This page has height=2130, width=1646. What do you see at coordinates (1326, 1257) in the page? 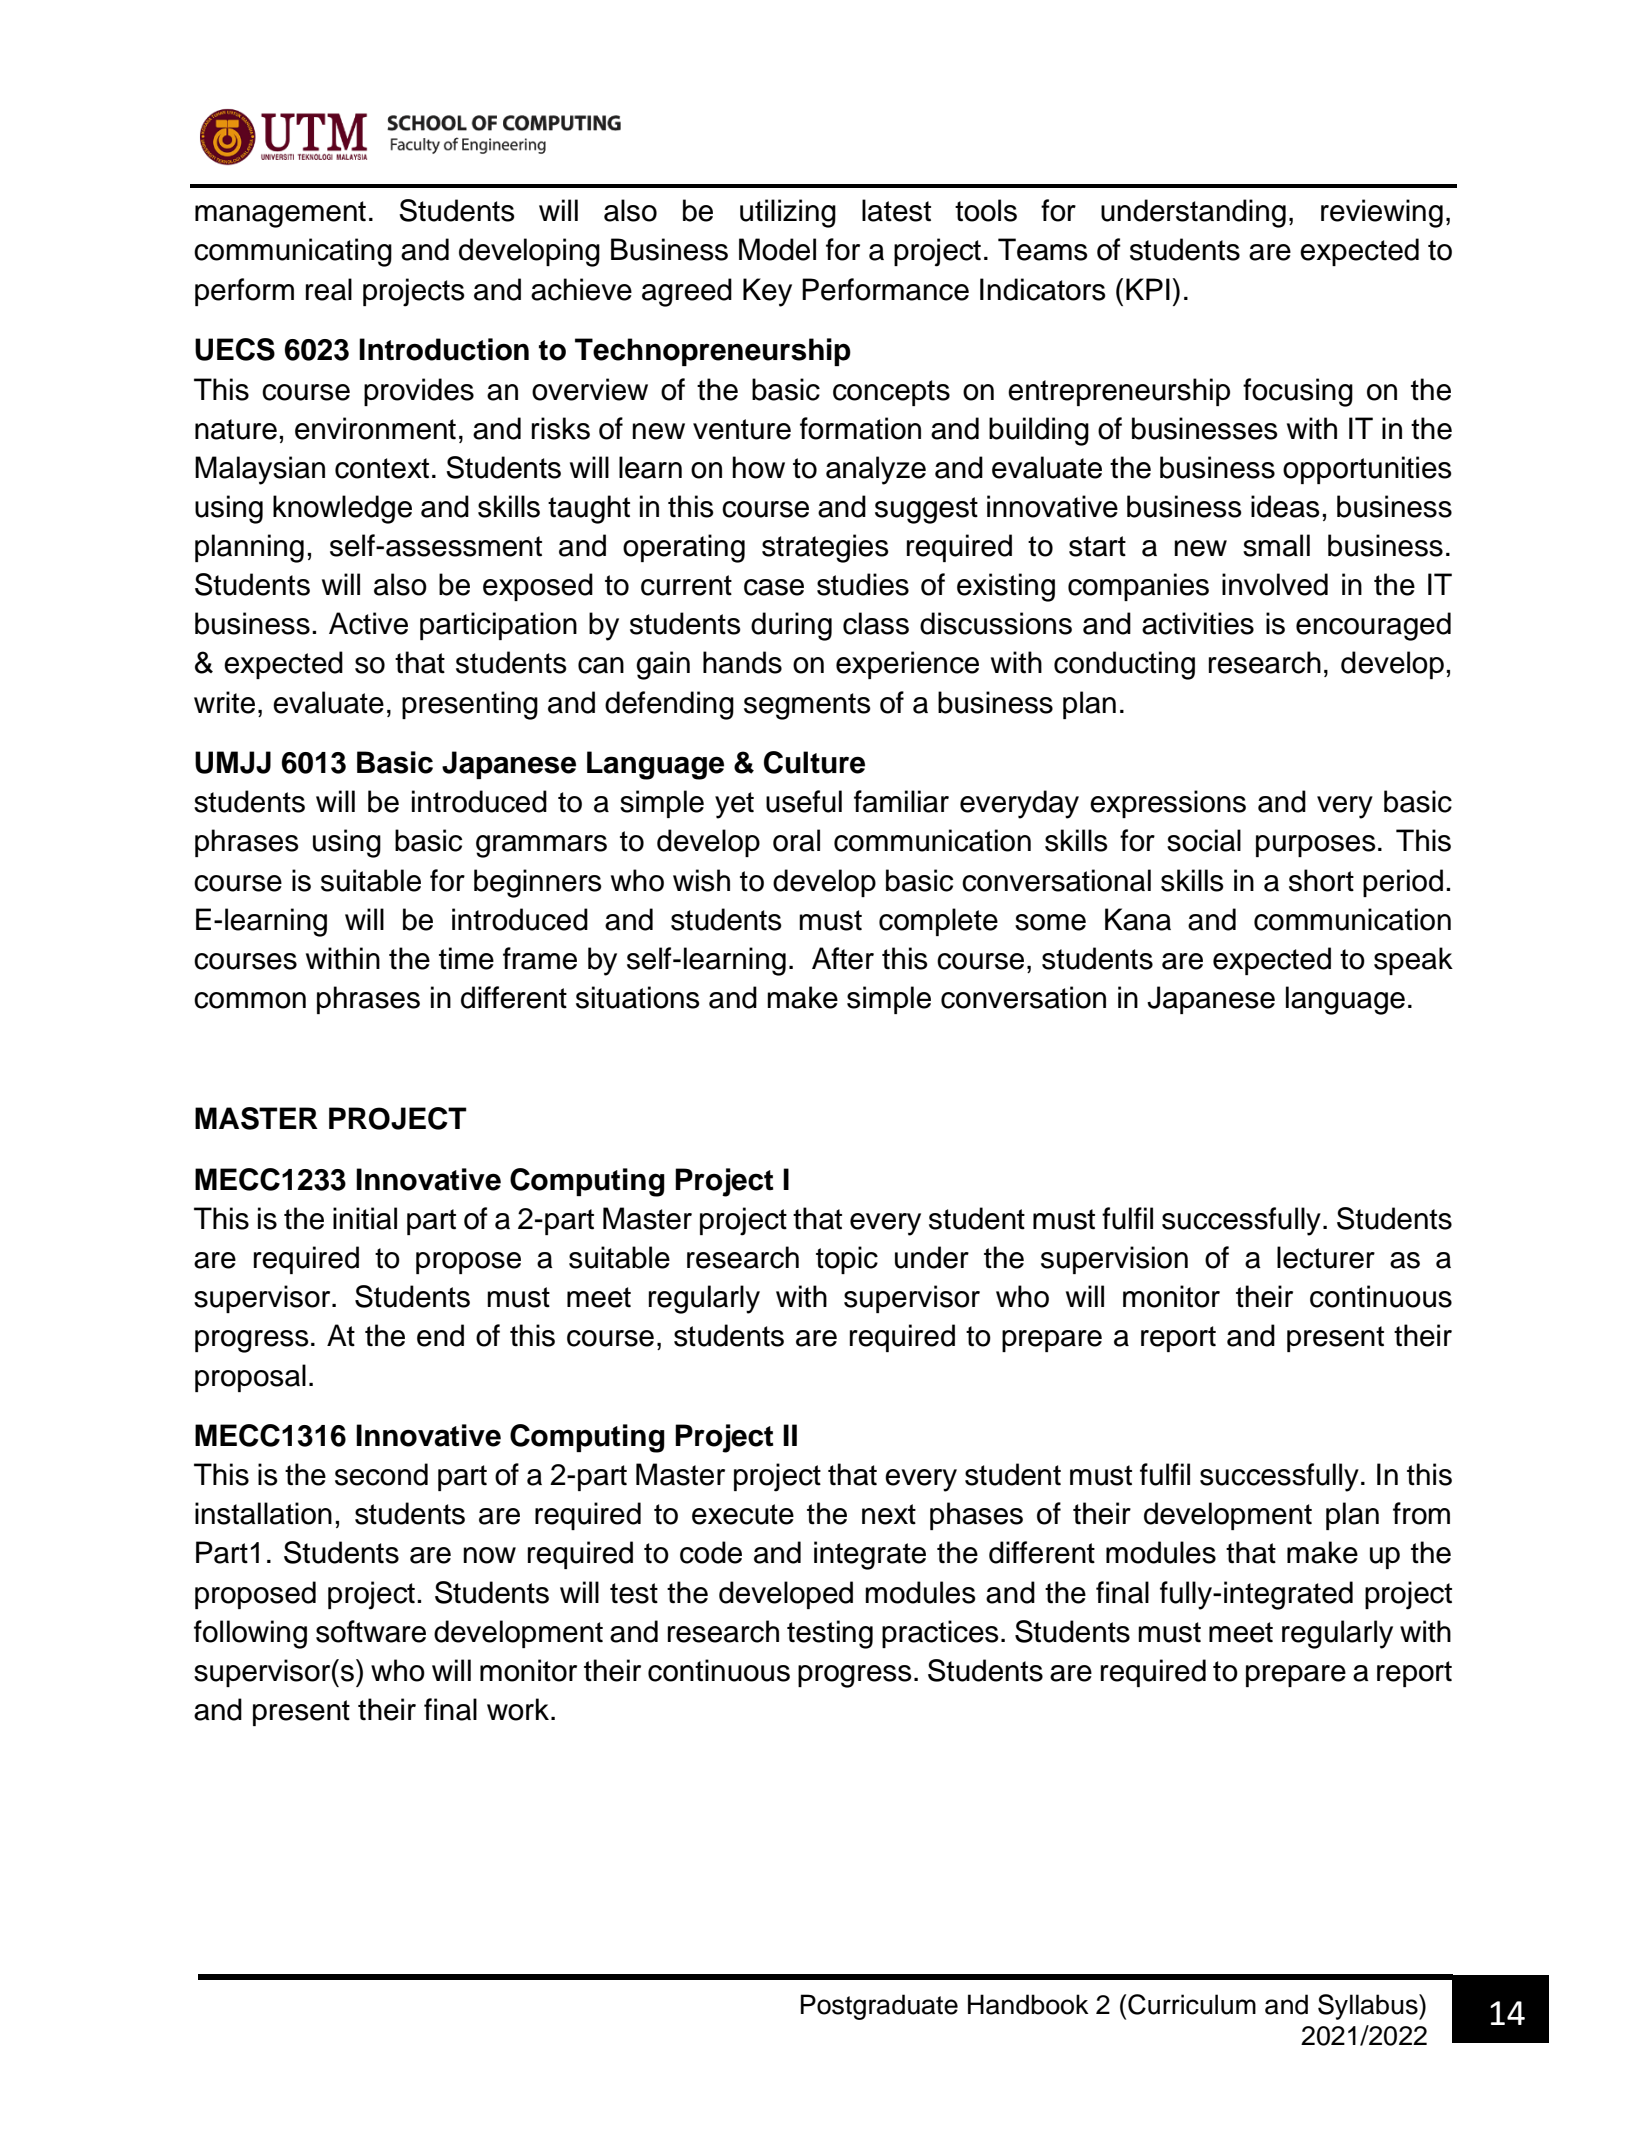
I see `lecturer` at bounding box center [1326, 1257].
